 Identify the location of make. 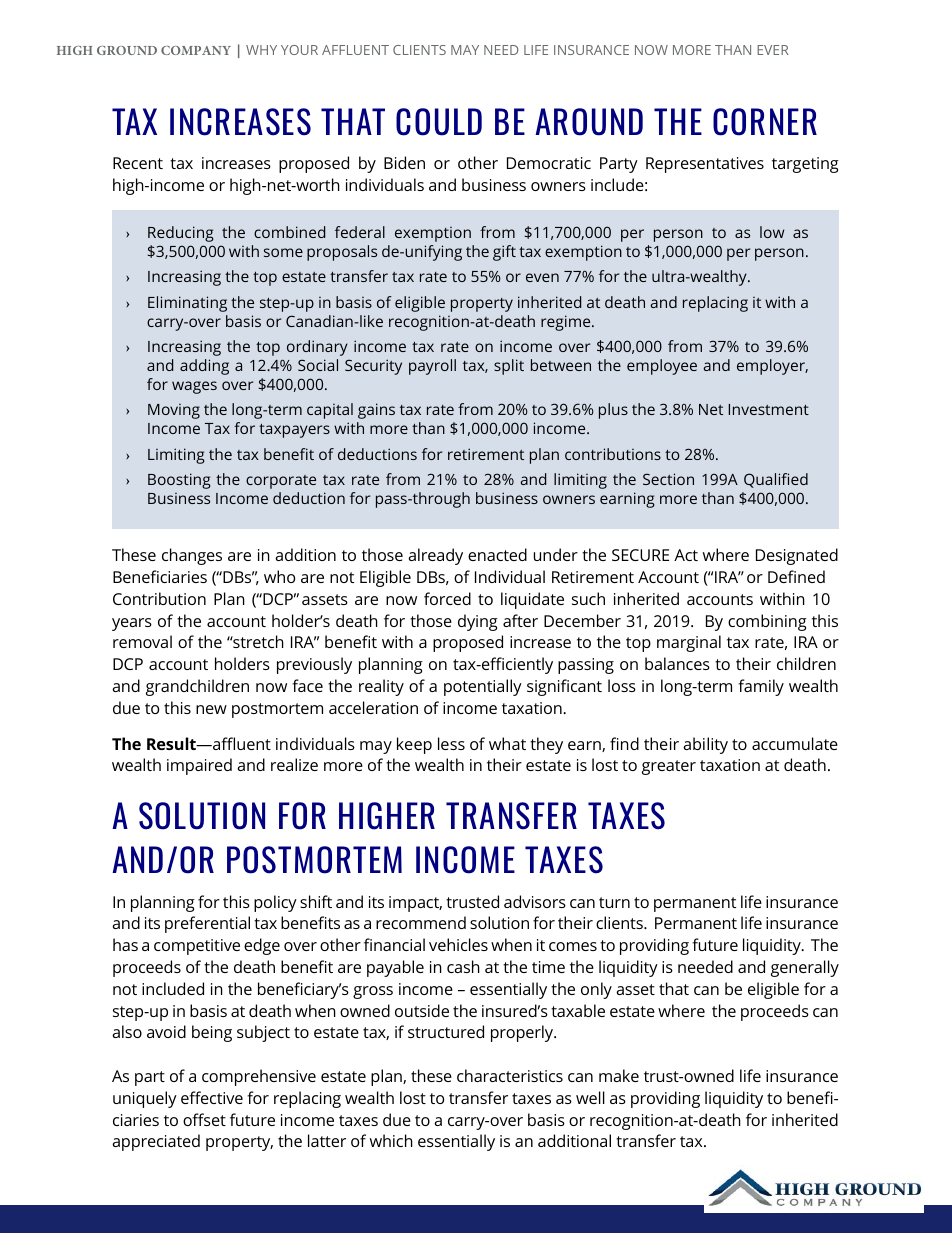
(619, 1075).
